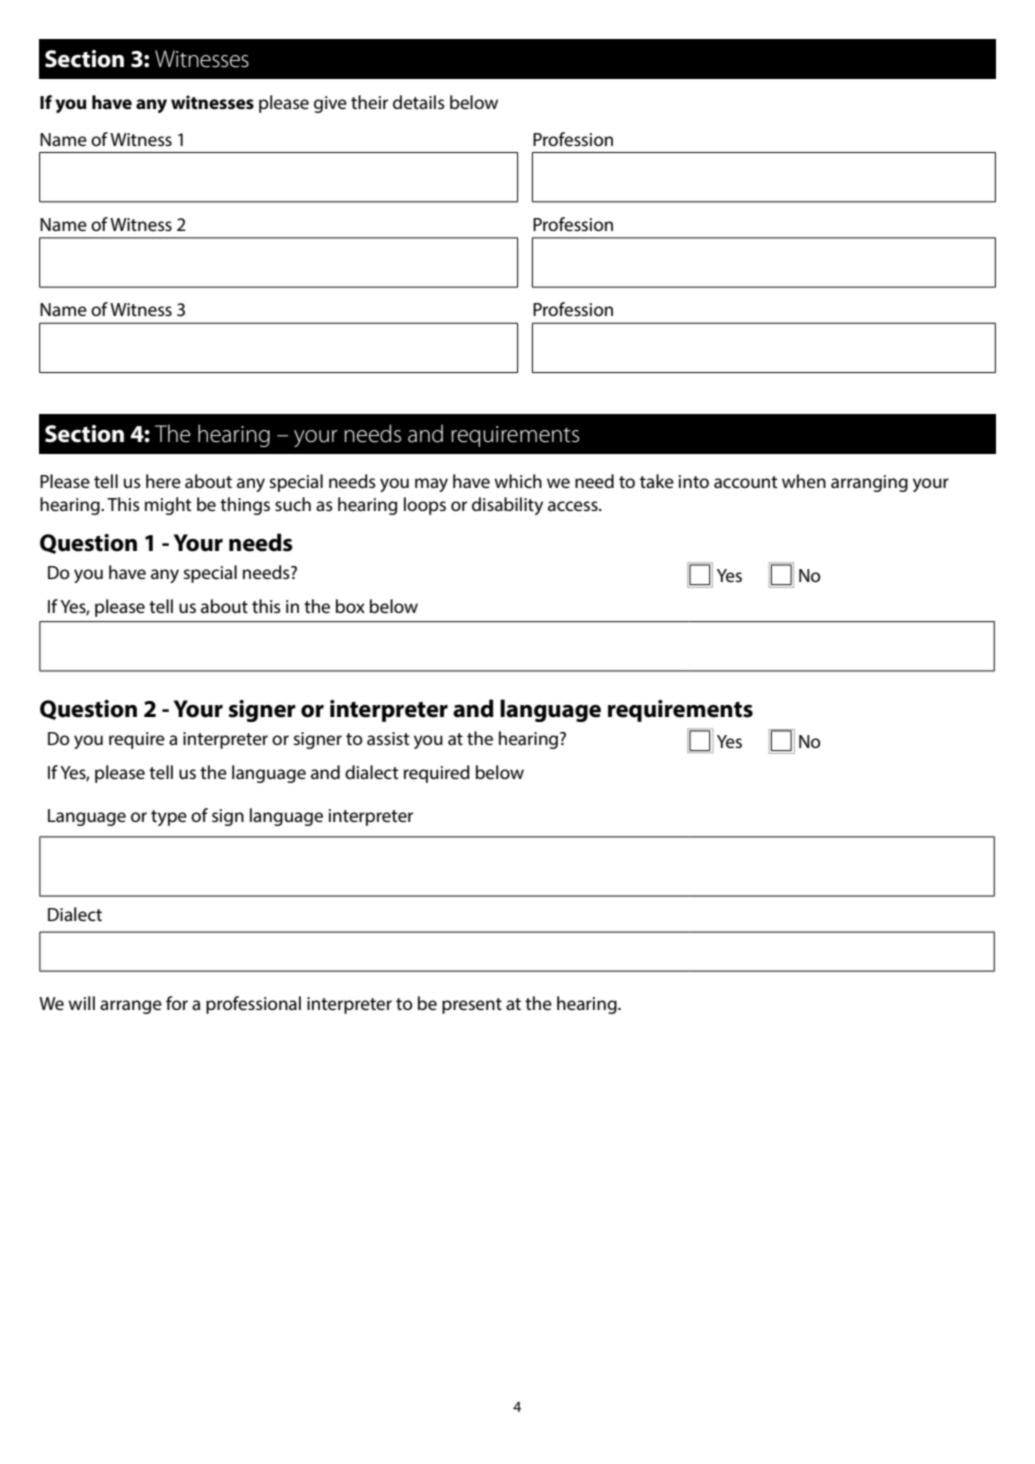 The height and width of the screenshot is (1464, 1035). What do you see at coordinates (169, 818) in the screenshot?
I see `type` at bounding box center [169, 818].
